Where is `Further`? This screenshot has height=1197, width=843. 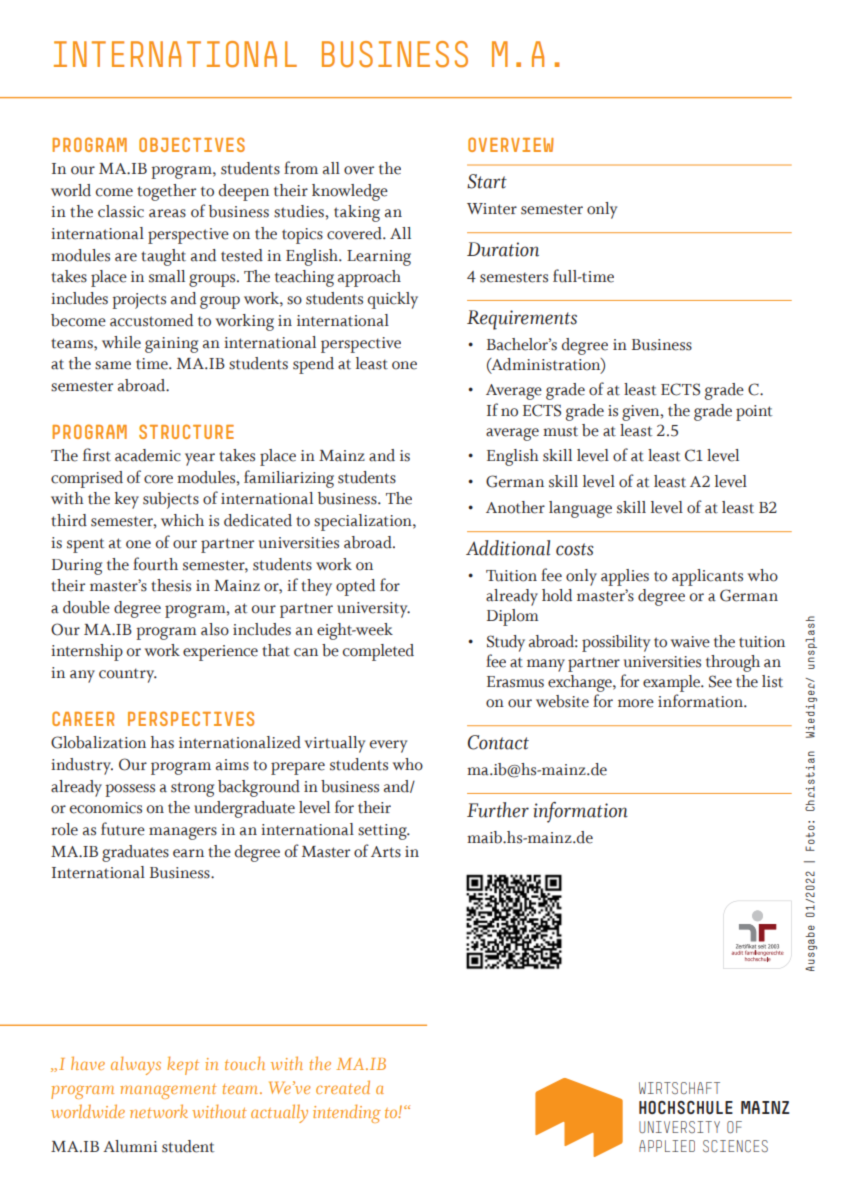
Further is located at coordinates (498, 810).
